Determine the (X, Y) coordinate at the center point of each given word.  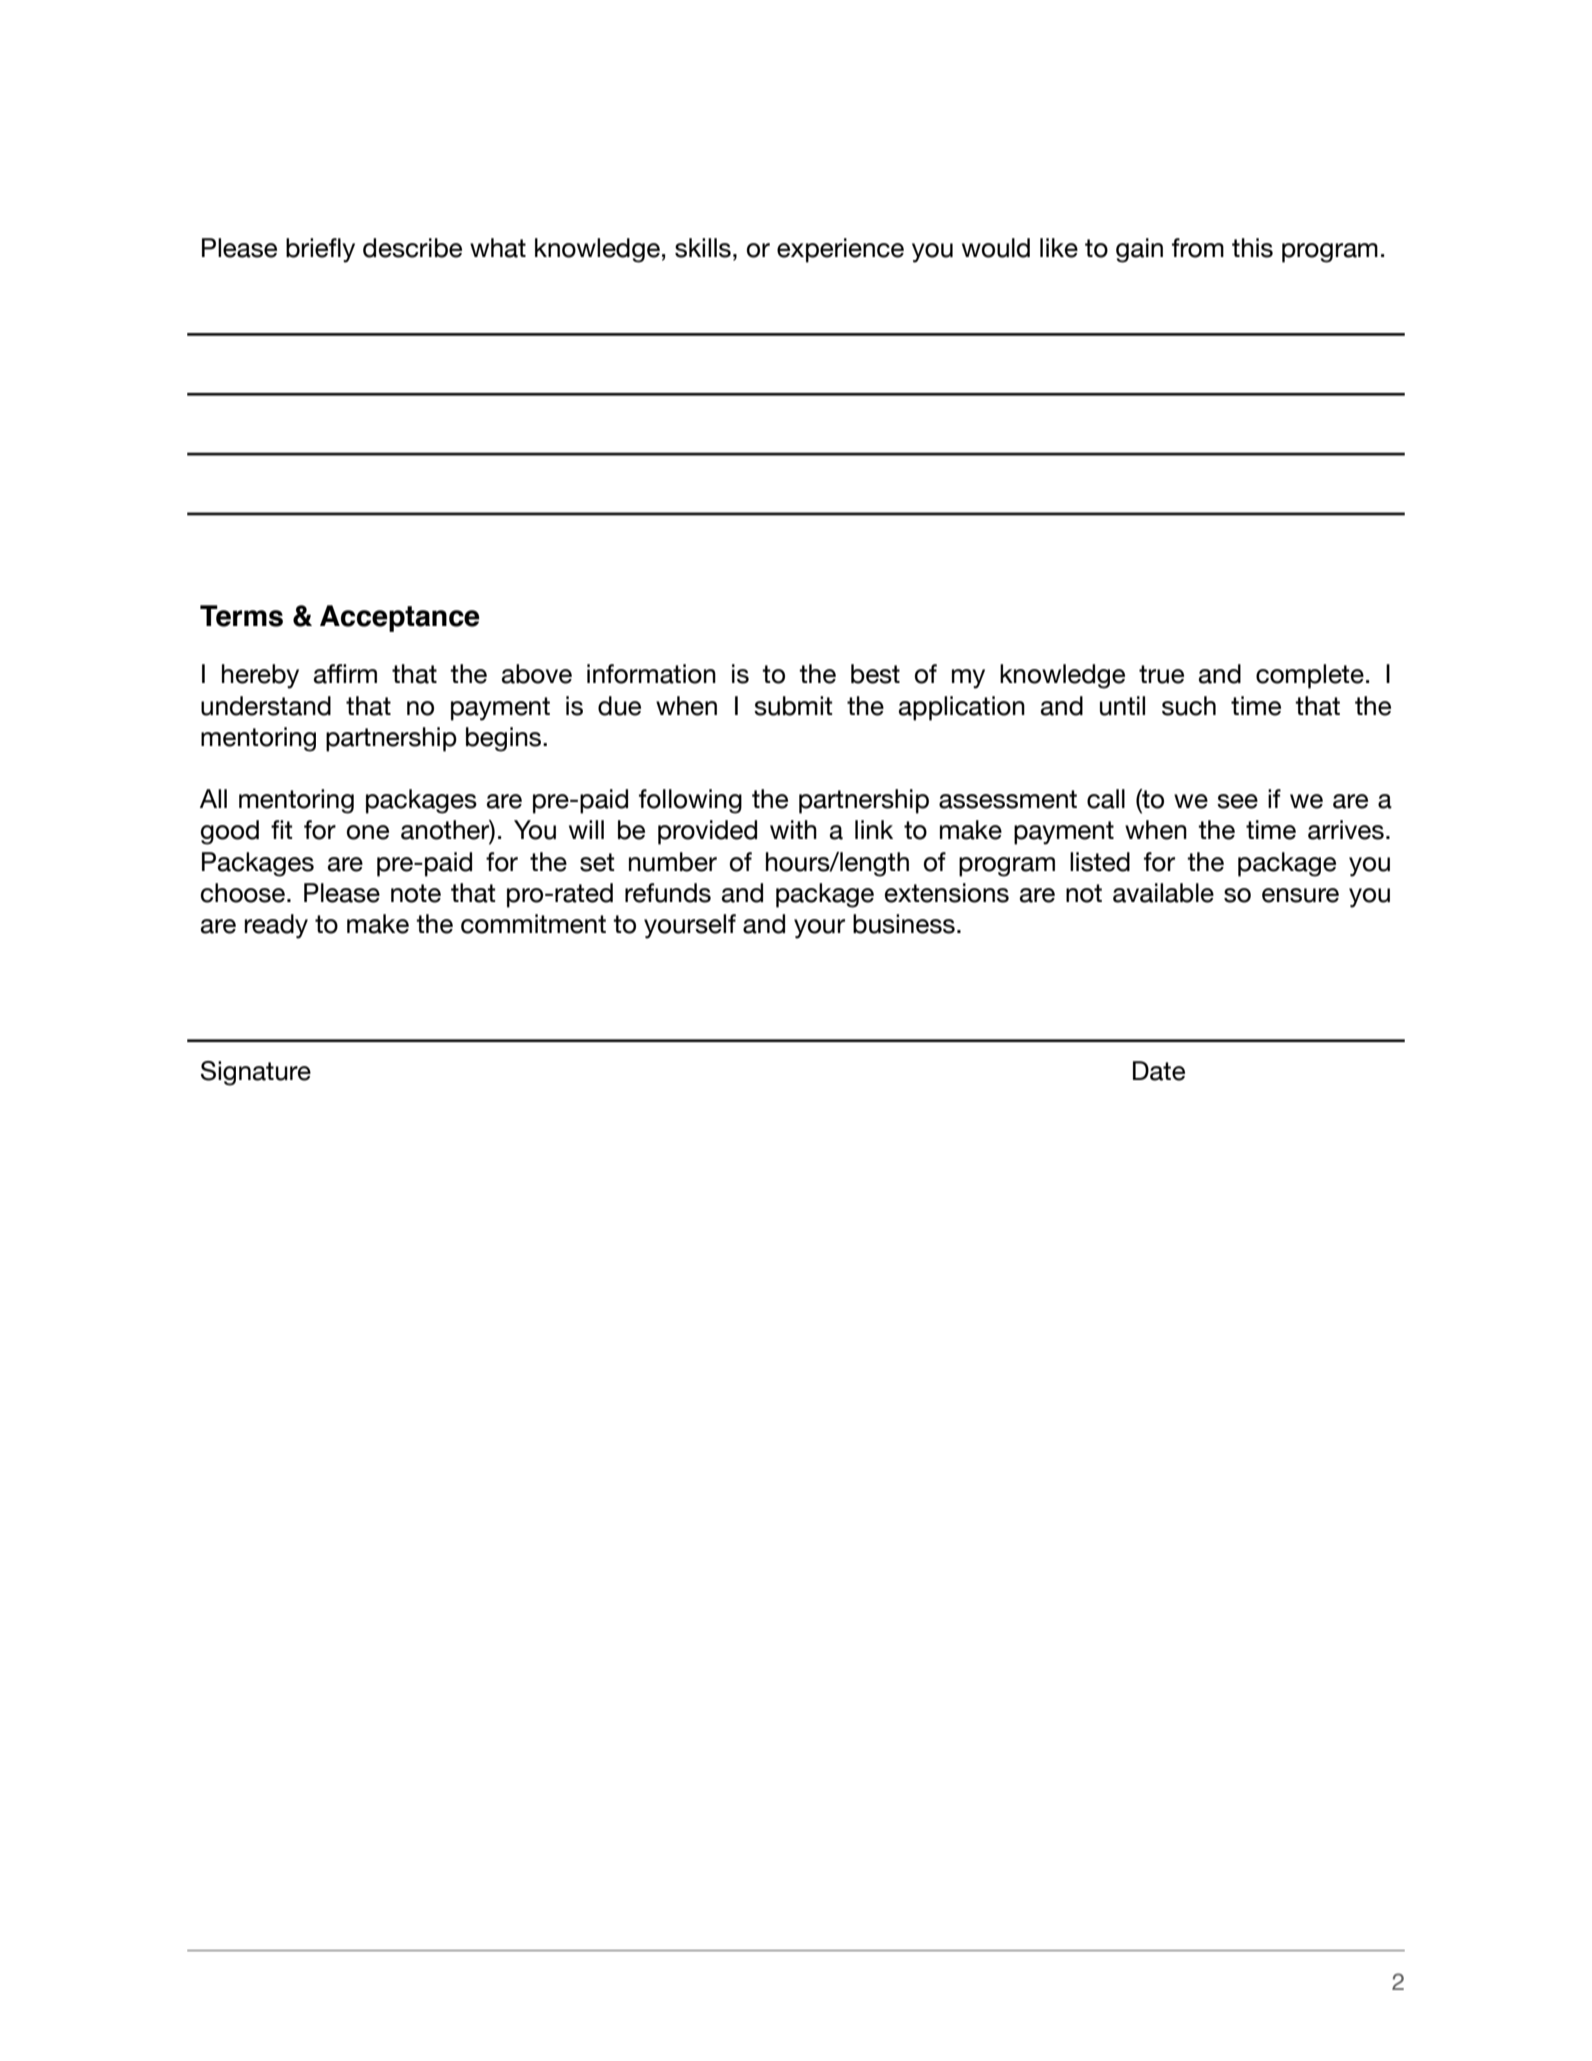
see (1237, 801)
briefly (320, 250)
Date (1159, 1071)
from (1198, 248)
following (690, 801)
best (875, 674)
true (1161, 674)
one (368, 832)
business (904, 924)
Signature (256, 1073)
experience (840, 250)
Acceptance (400, 618)
